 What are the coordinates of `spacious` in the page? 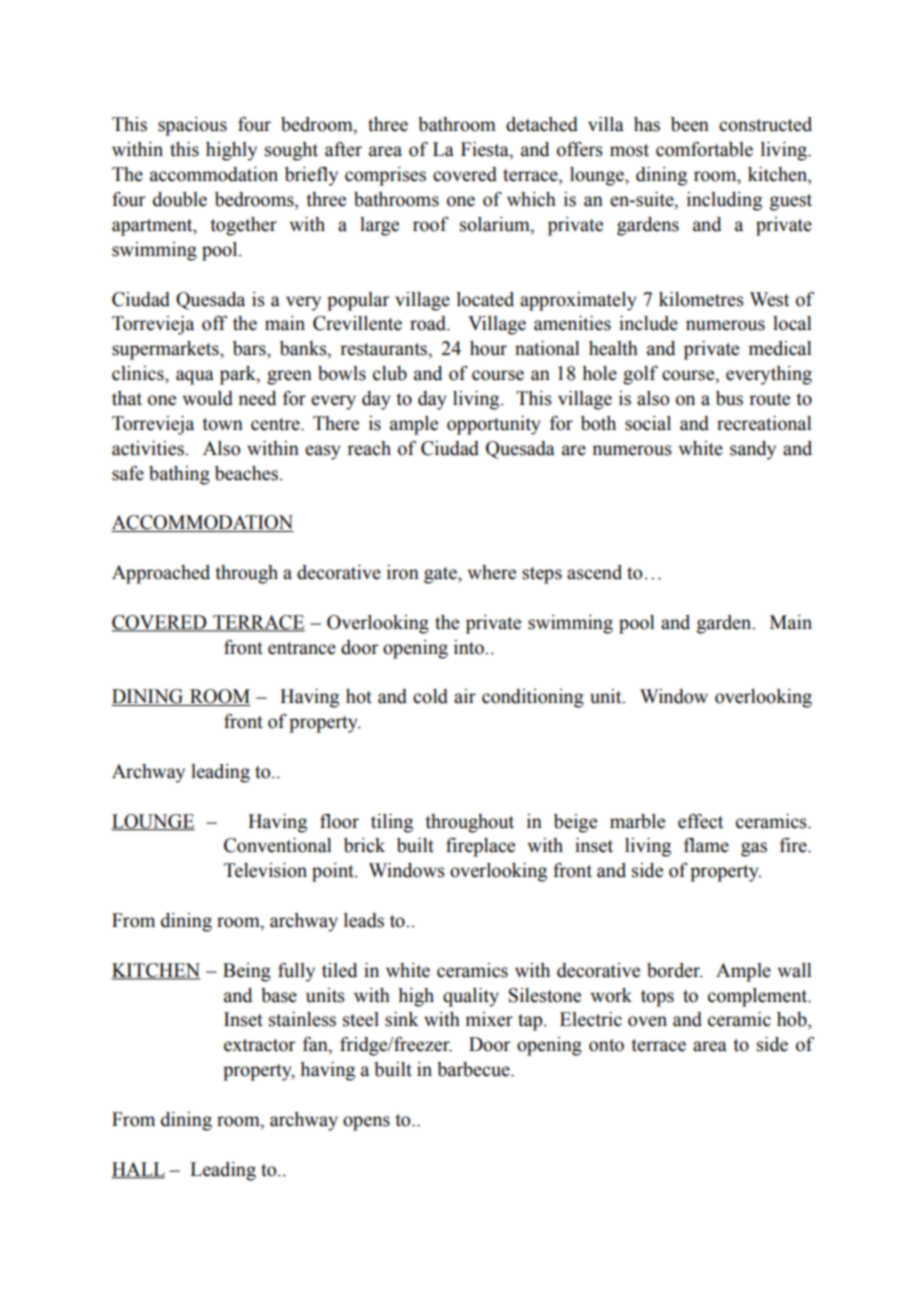 It's located at (192, 126).
